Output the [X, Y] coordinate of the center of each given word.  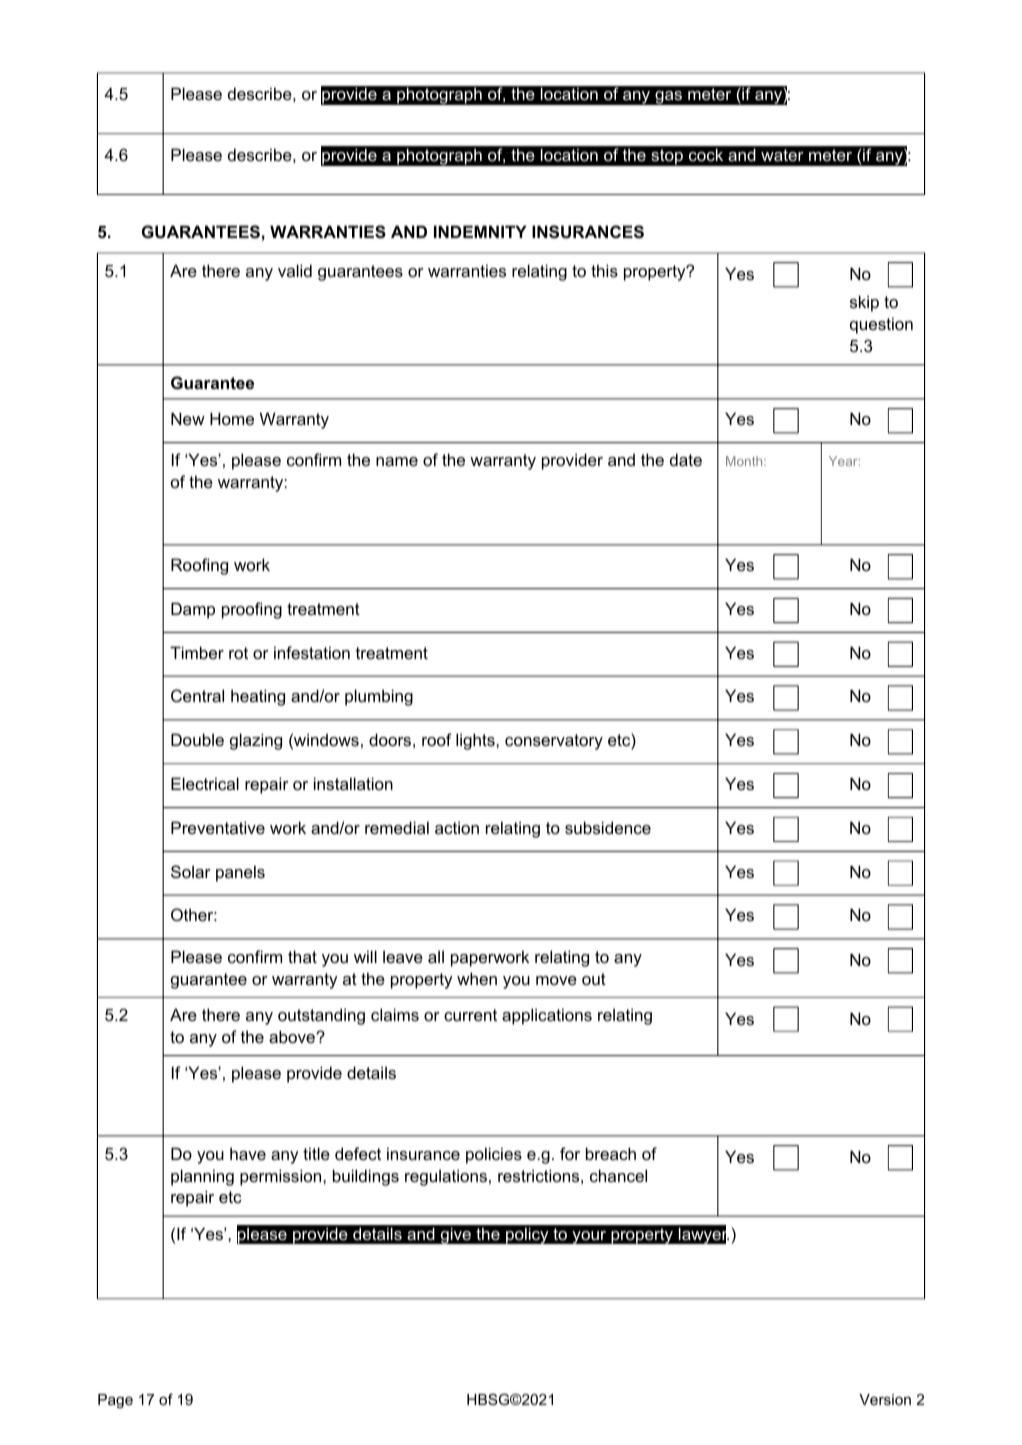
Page [115, 1401]
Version [885, 1399]
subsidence [608, 827]
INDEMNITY [480, 231]
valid [295, 270]
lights [476, 741]
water [782, 155]
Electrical [205, 783]
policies [494, 1155]
